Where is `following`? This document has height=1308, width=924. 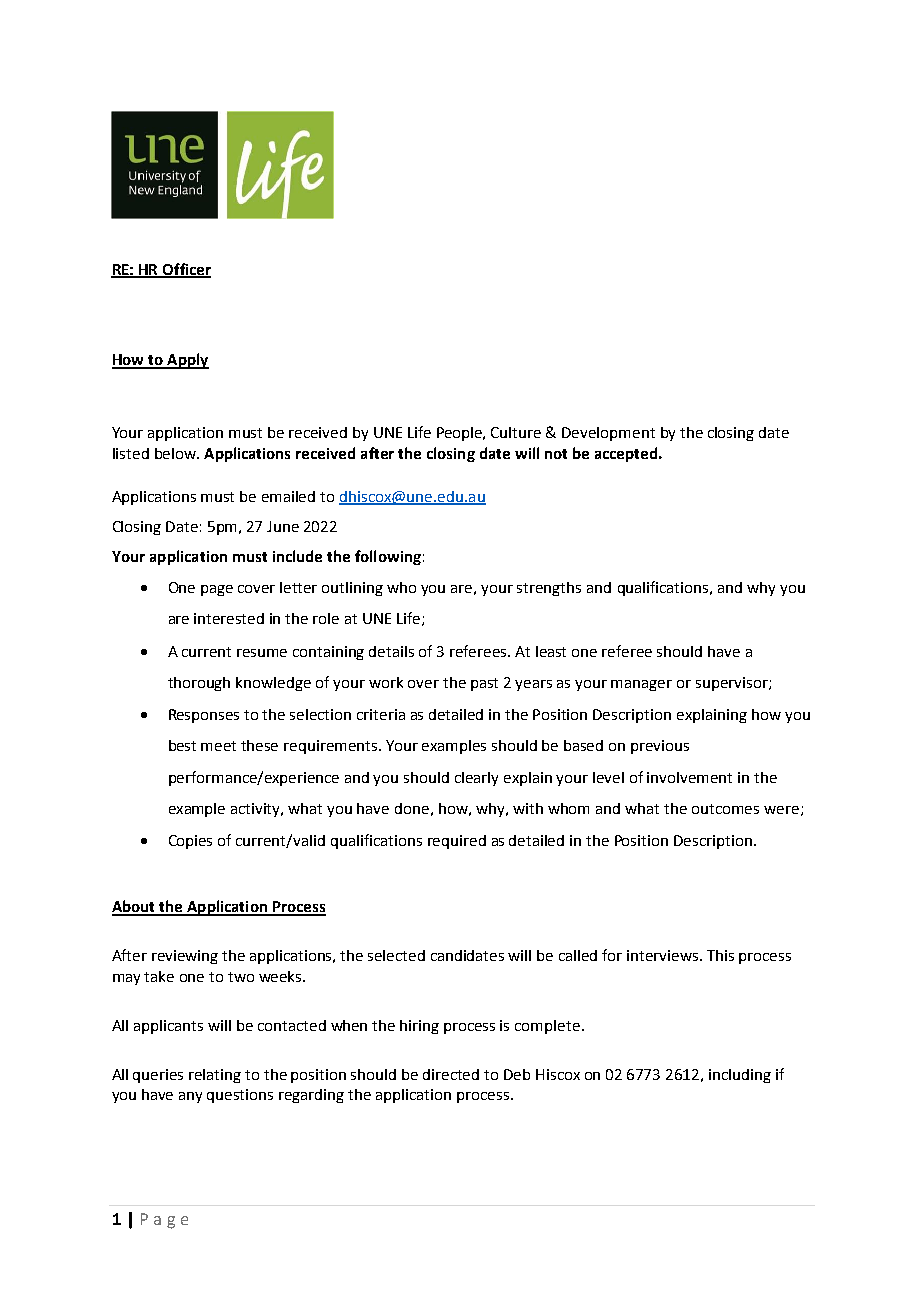 following is located at coordinates (388, 557).
